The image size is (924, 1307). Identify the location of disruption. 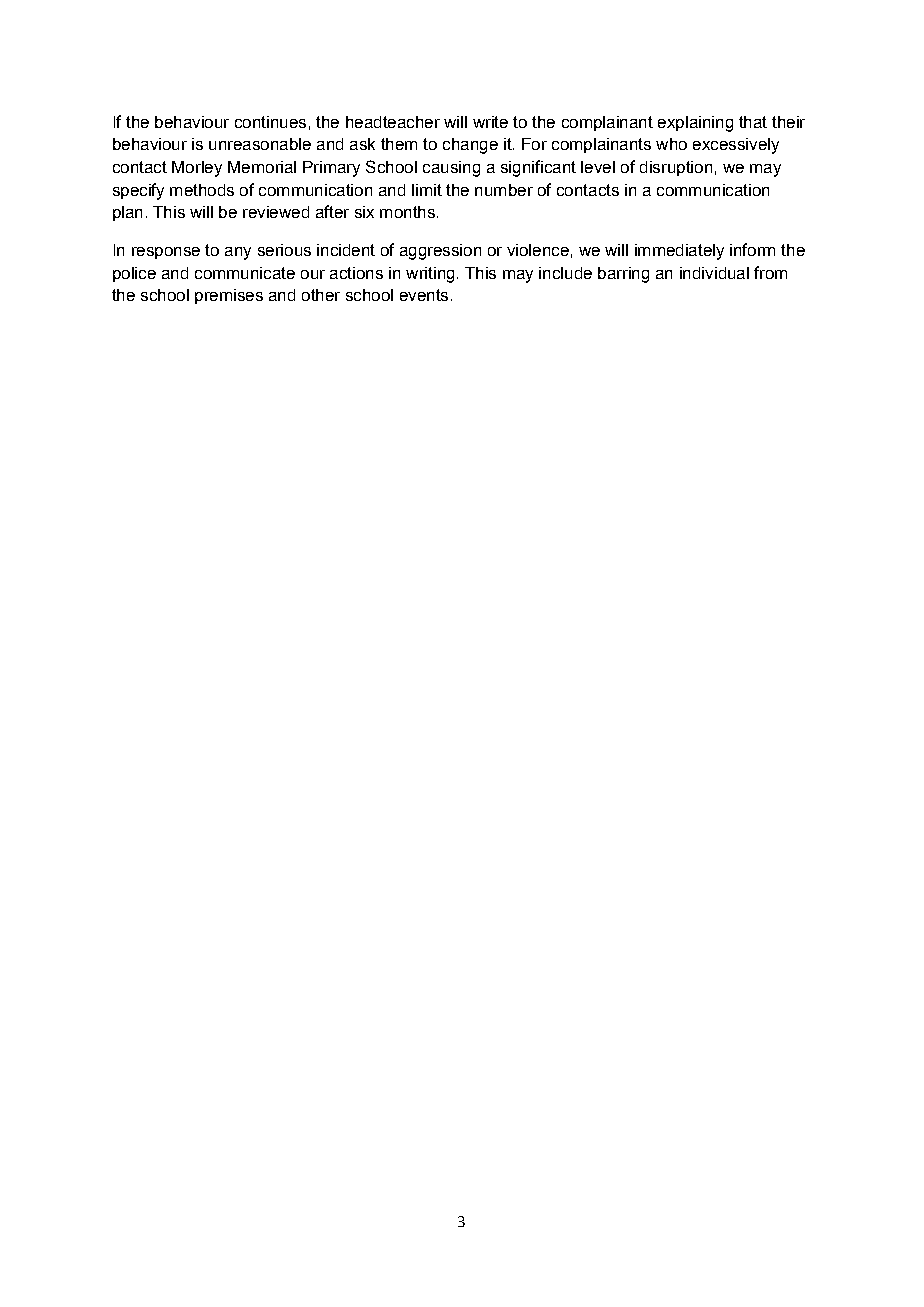
(676, 168).
